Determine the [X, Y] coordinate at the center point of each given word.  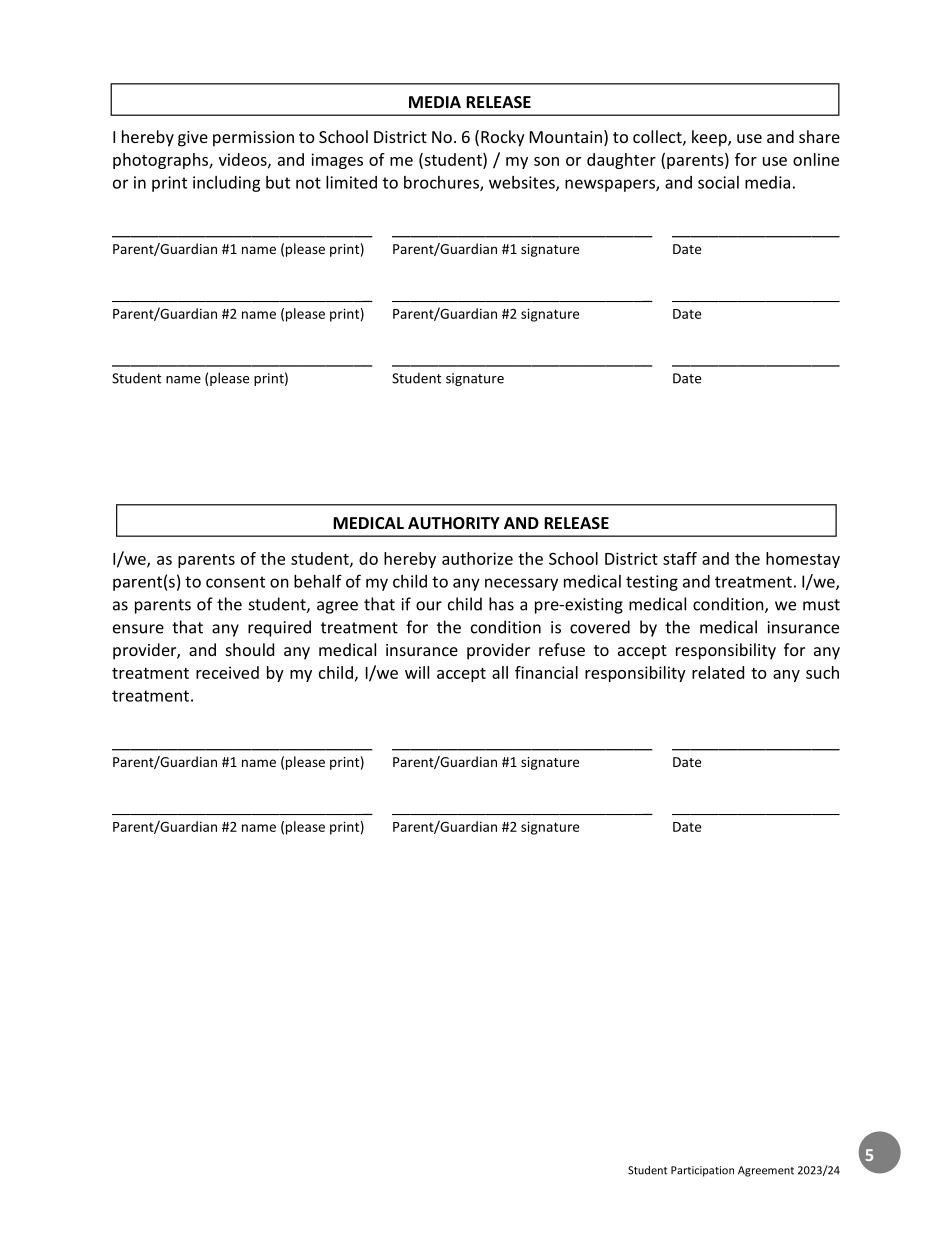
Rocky [503, 138]
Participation [702, 1171]
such [822, 672]
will [417, 672]
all [500, 672]
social [718, 182]
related [718, 672]
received [227, 672]
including [227, 184]
